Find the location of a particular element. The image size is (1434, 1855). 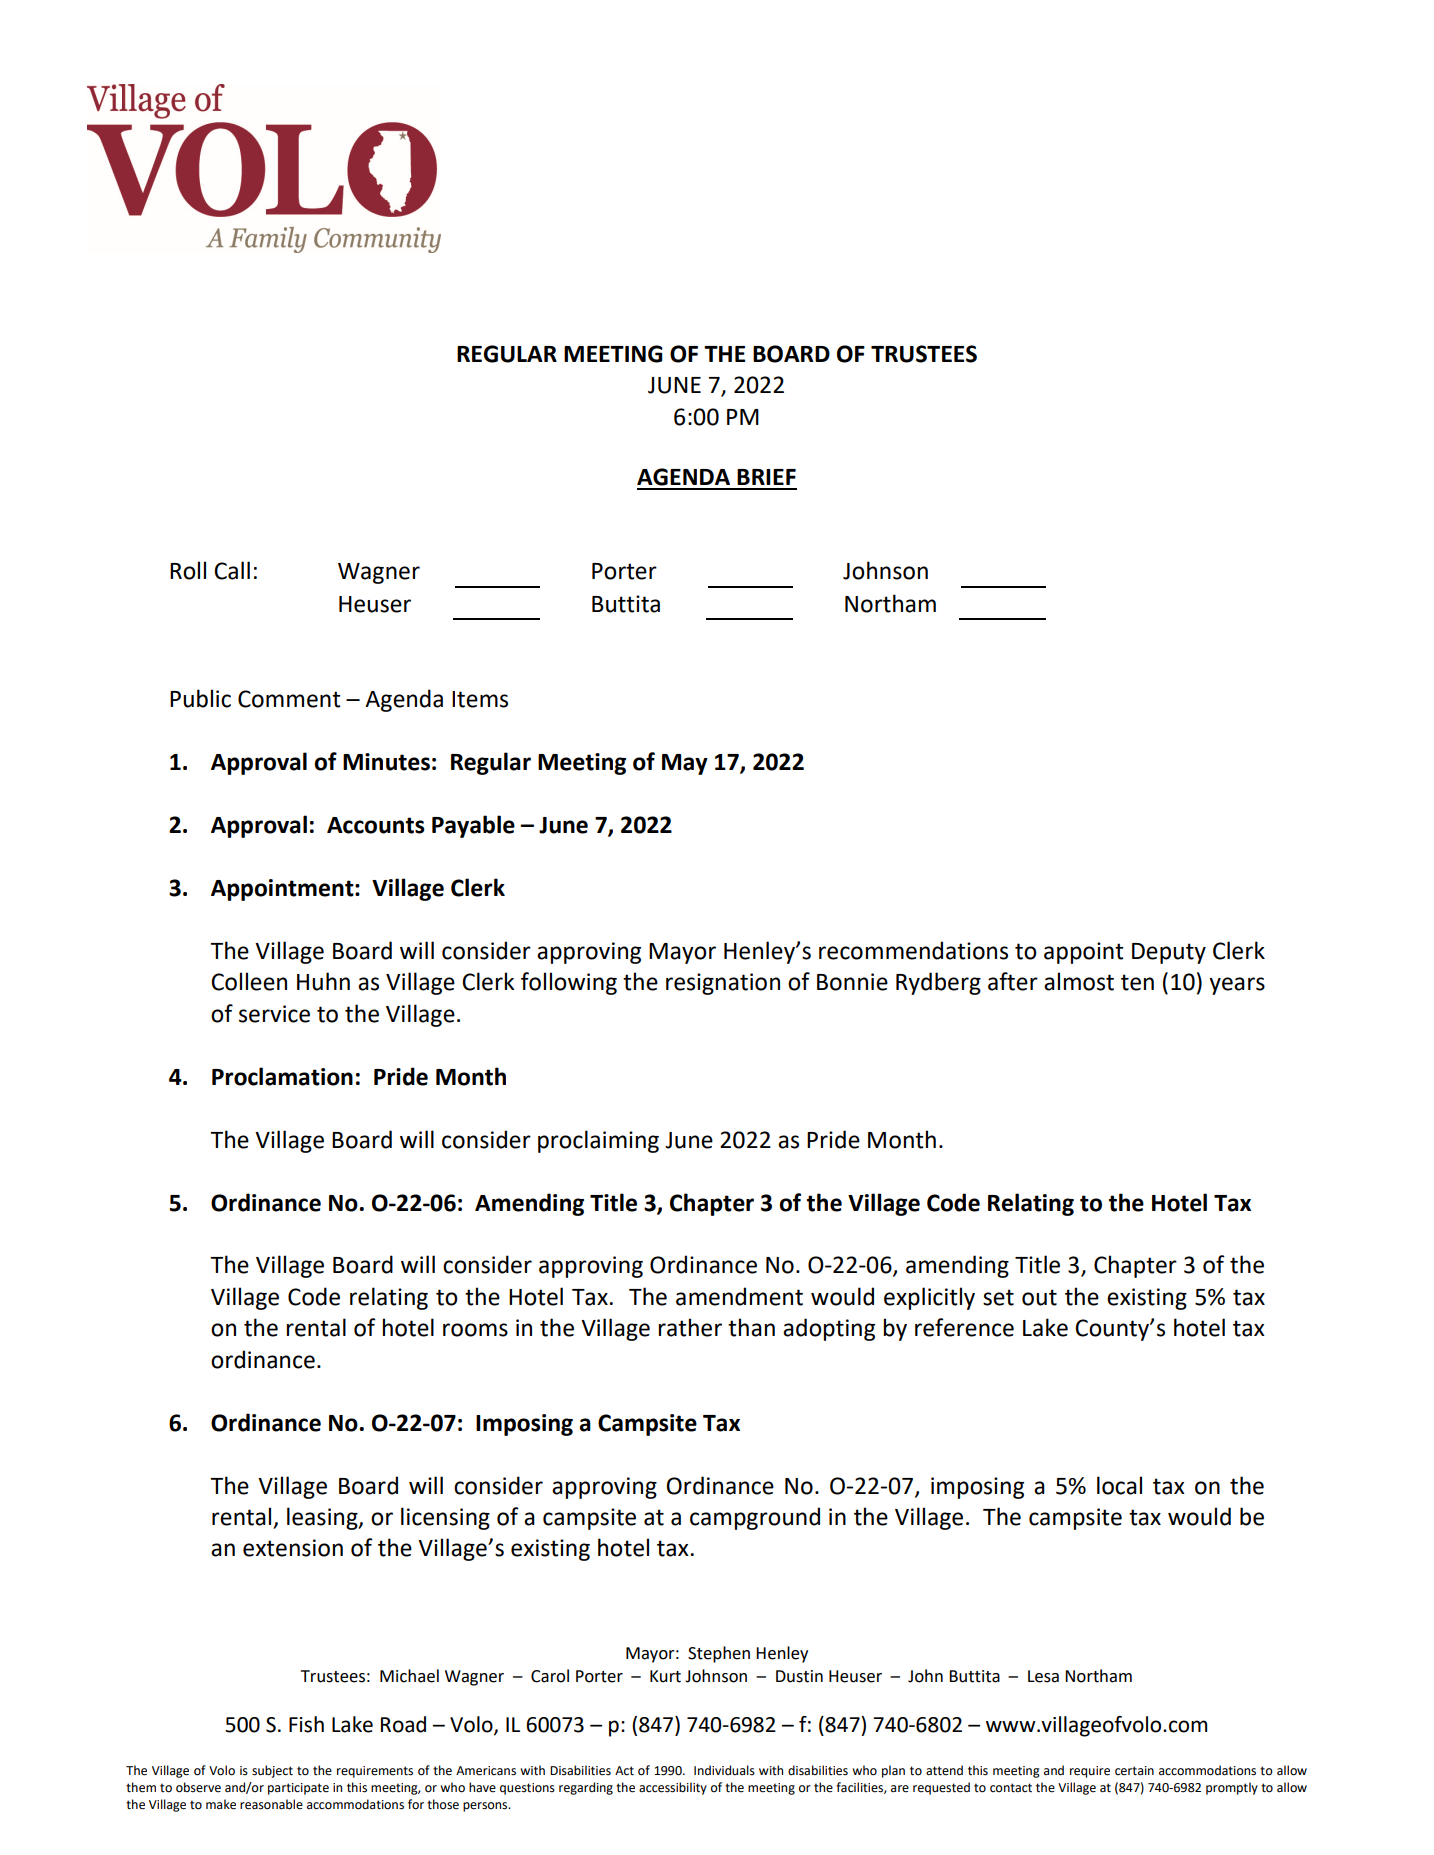

BRIEF is located at coordinates (766, 477).
